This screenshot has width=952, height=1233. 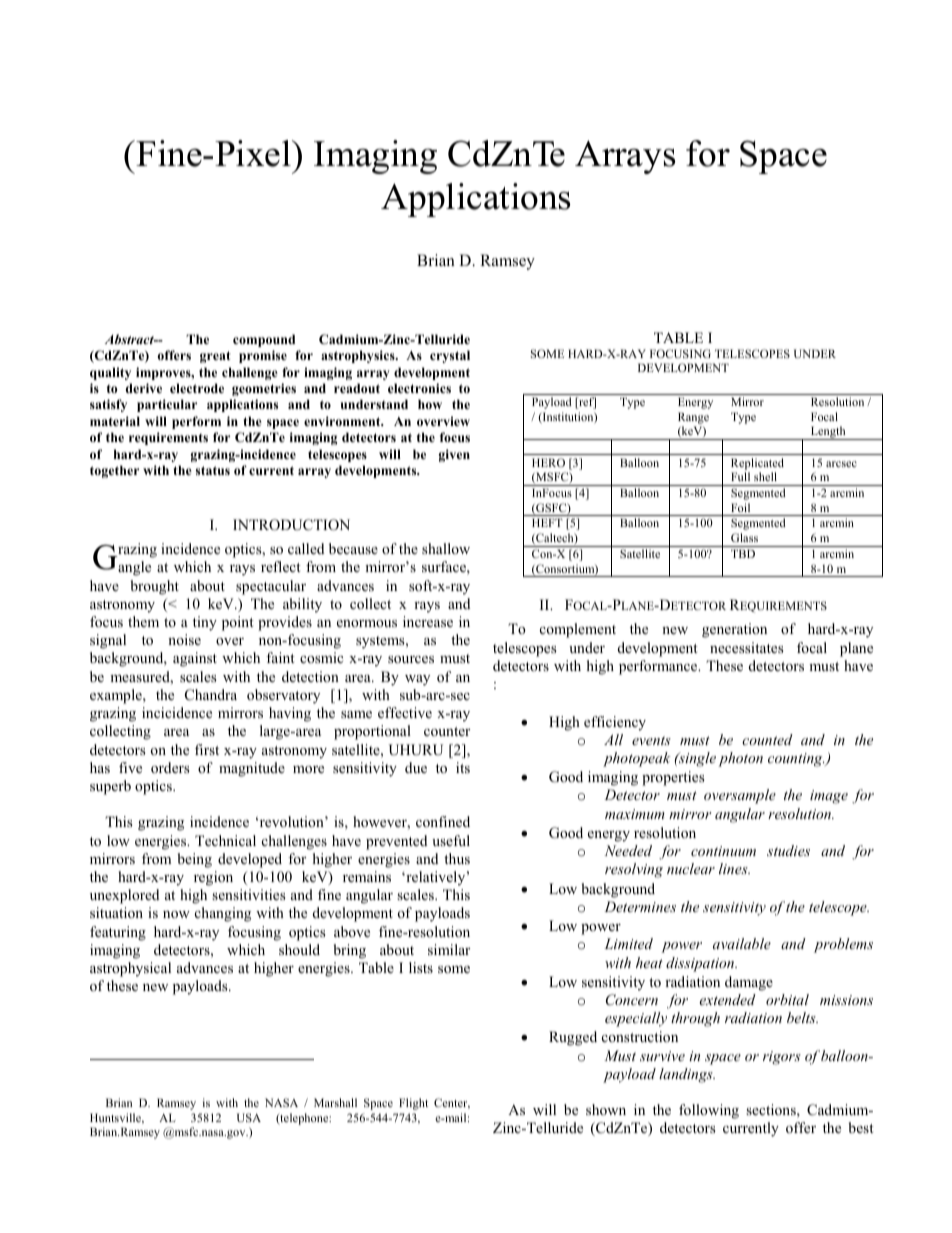 What do you see at coordinates (249, 1117) in the screenshot?
I see `USA` at bounding box center [249, 1117].
